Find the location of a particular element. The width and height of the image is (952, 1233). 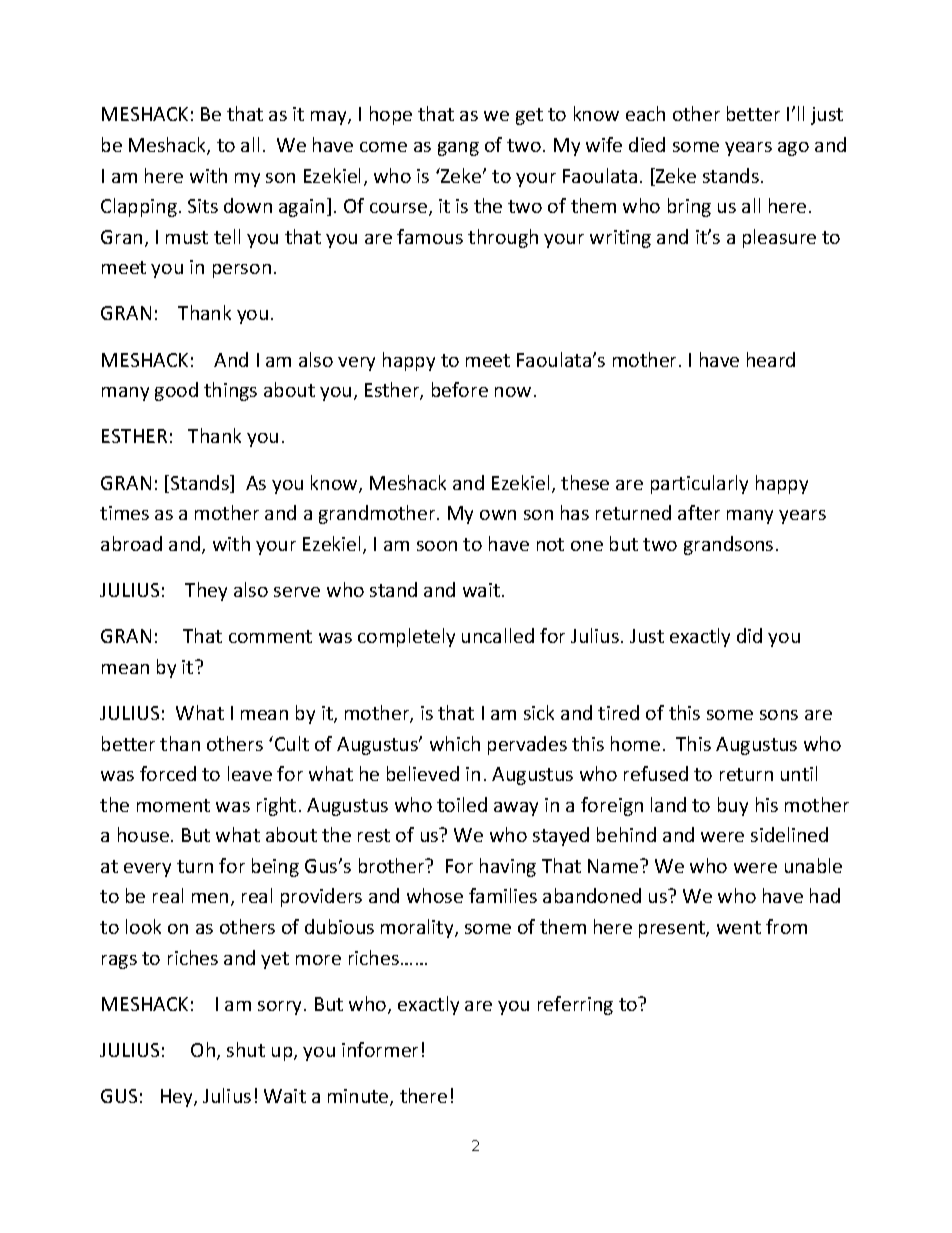

which is located at coordinates (455, 743).
